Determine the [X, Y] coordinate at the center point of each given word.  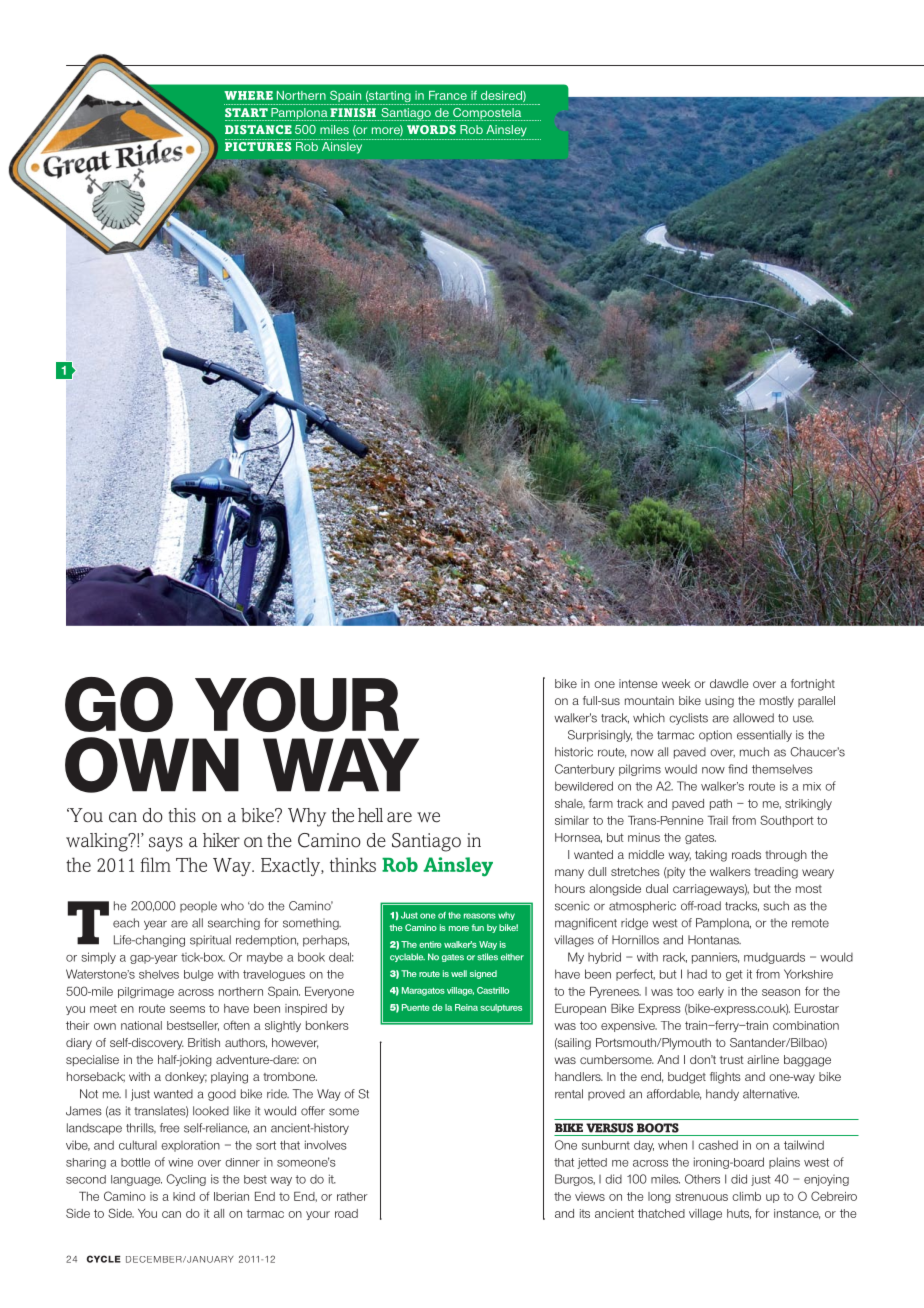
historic [574, 752]
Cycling [186, 1180]
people [198, 906]
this [182, 815]
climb [746, 1196]
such [776, 906]
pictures [258, 146]
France [448, 95]
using [719, 702]
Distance [258, 129]
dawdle [729, 683]
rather [352, 1196]
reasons [480, 916]
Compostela [487, 114]
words [431, 129]
